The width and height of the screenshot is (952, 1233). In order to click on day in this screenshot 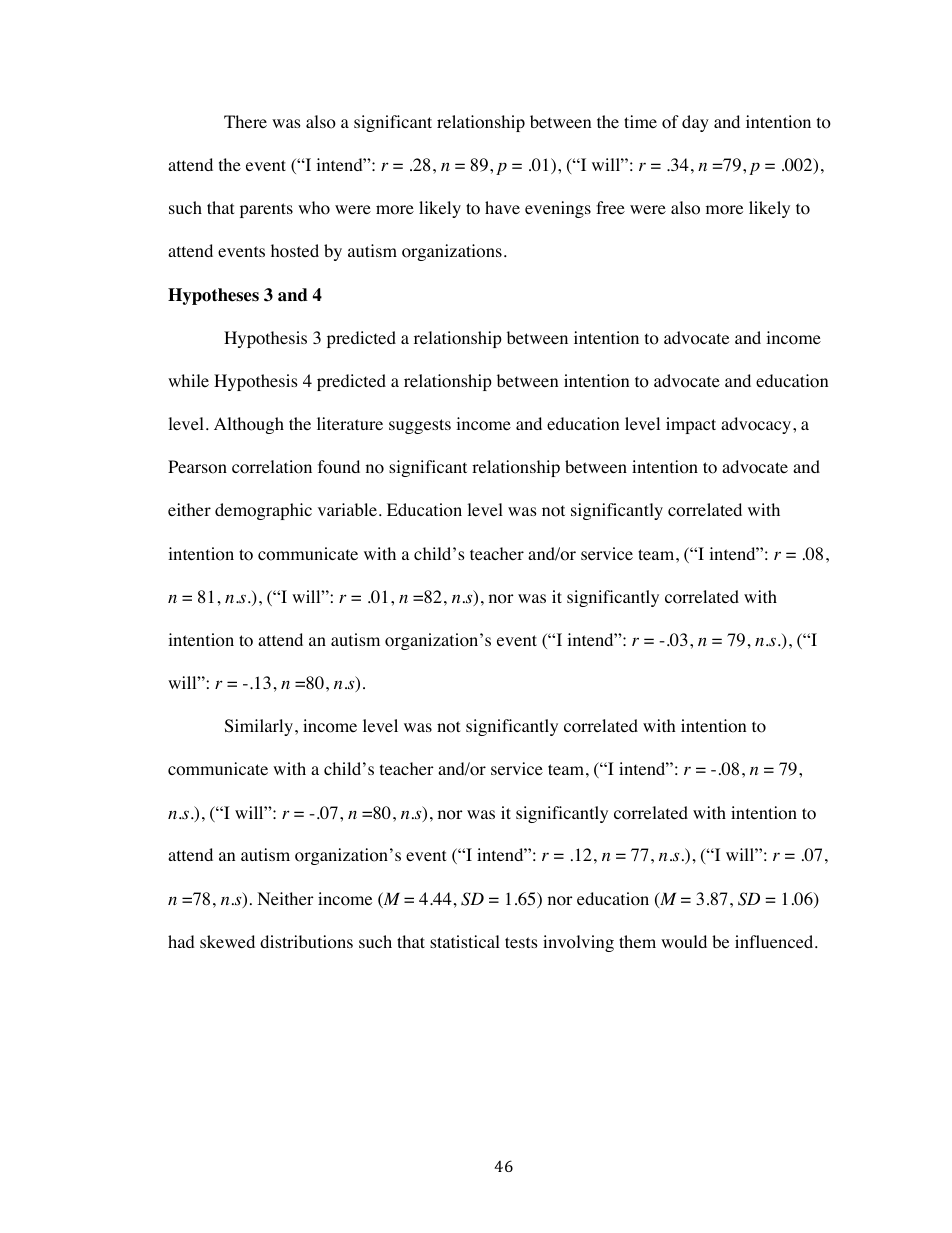, I will do `click(695, 123)`.
